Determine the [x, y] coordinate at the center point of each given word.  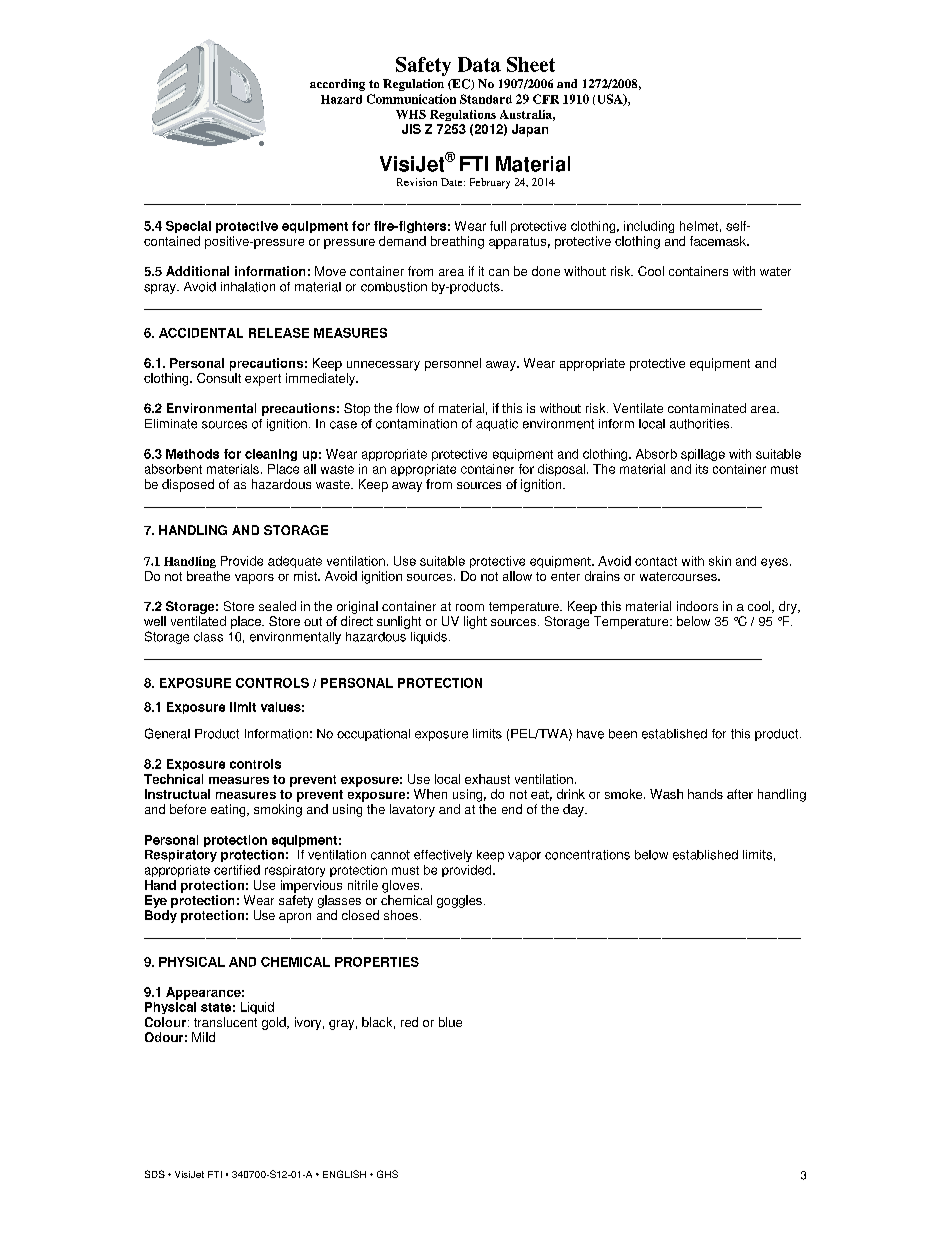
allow [517, 576]
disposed [188, 485]
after [740, 794]
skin [720, 561]
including [649, 227]
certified [237, 870]
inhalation [248, 287]
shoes [401, 915]
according [337, 85]
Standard [486, 99]
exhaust [487, 779]
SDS [155, 1174]
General [167, 733]
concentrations [587, 855]
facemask [719, 241]
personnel [453, 364]
